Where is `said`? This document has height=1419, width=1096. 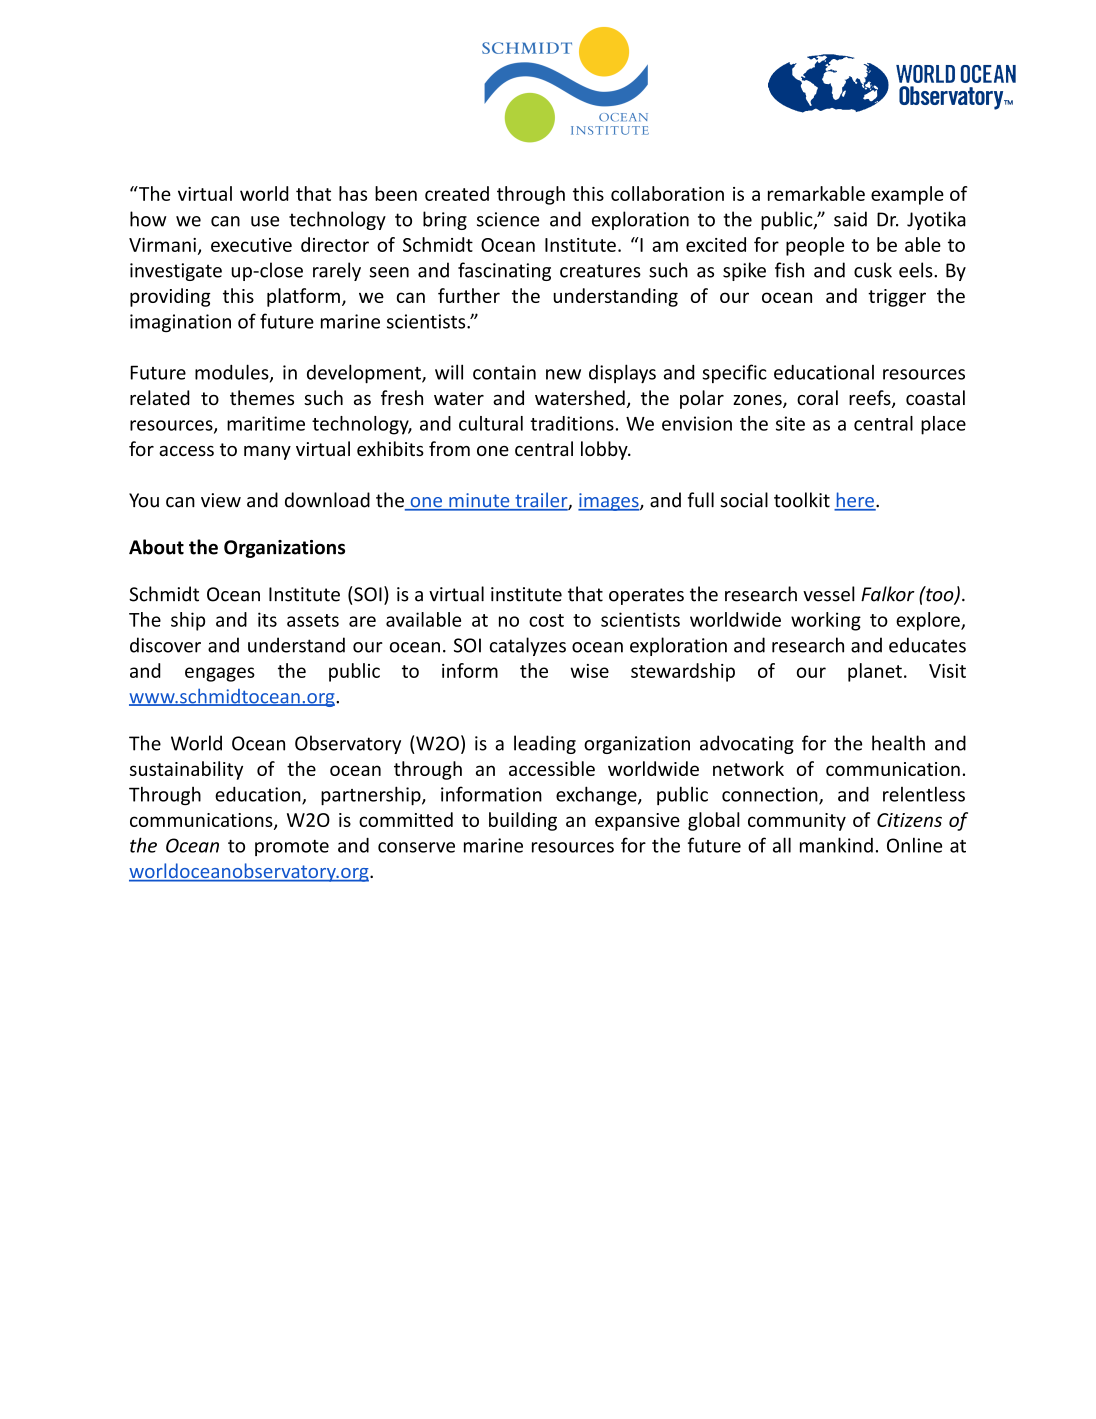
said is located at coordinates (850, 219).
